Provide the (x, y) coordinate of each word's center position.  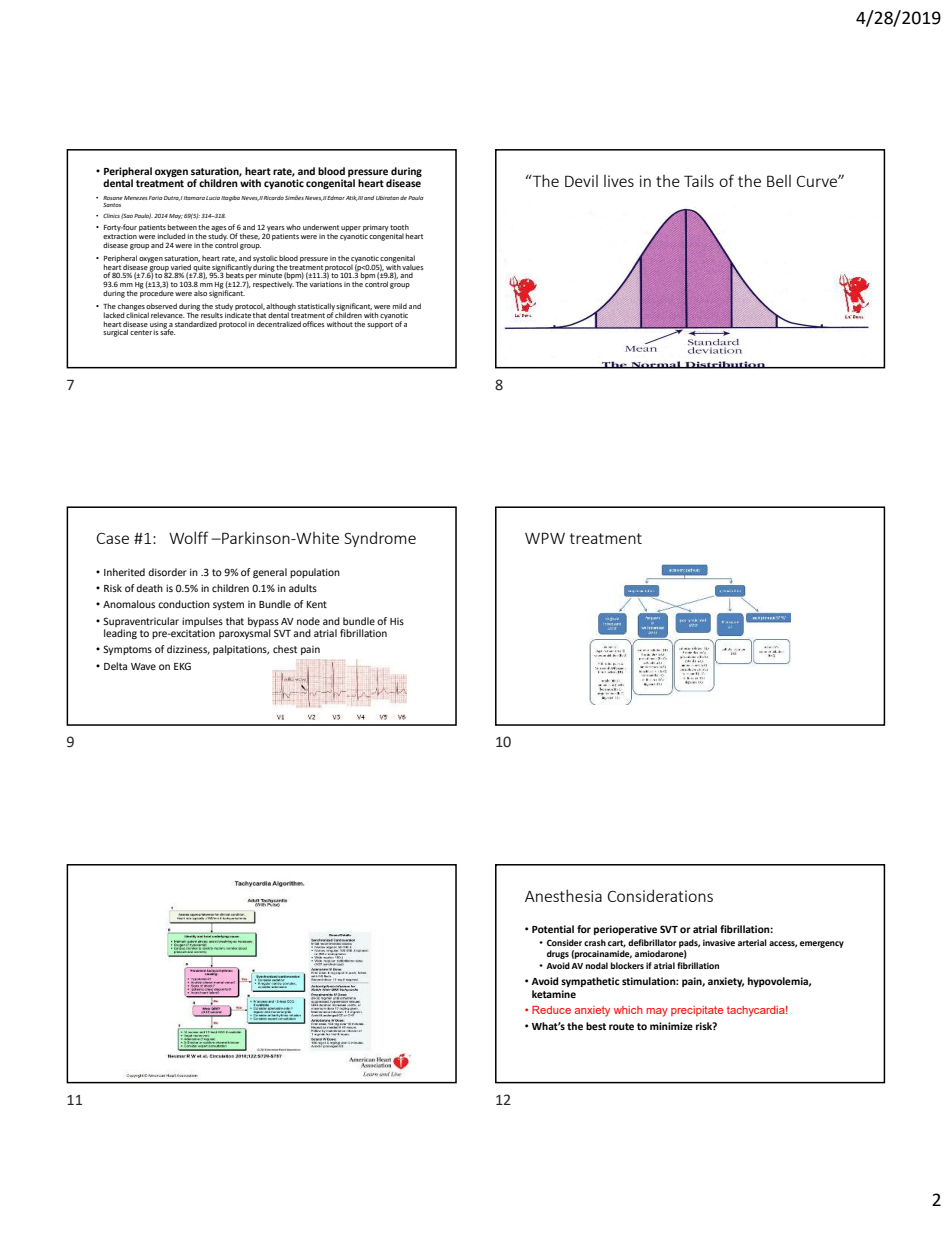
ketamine (554, 994)
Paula (416, 198)
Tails (699, 180)
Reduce (551, 1010)
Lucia (213, 198)
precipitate (697, 1011)
